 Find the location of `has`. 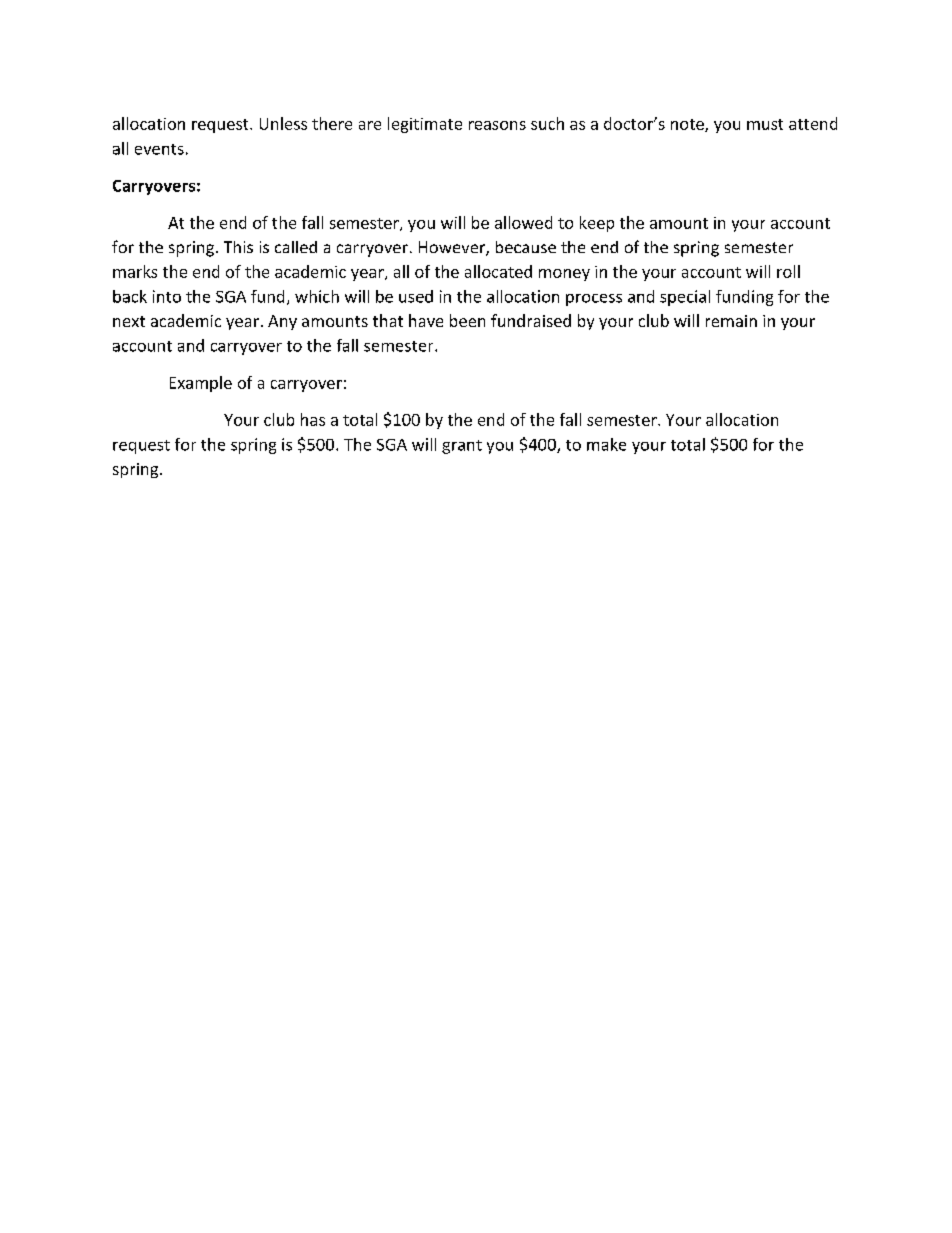

has is located at coordinates (313, 419).
